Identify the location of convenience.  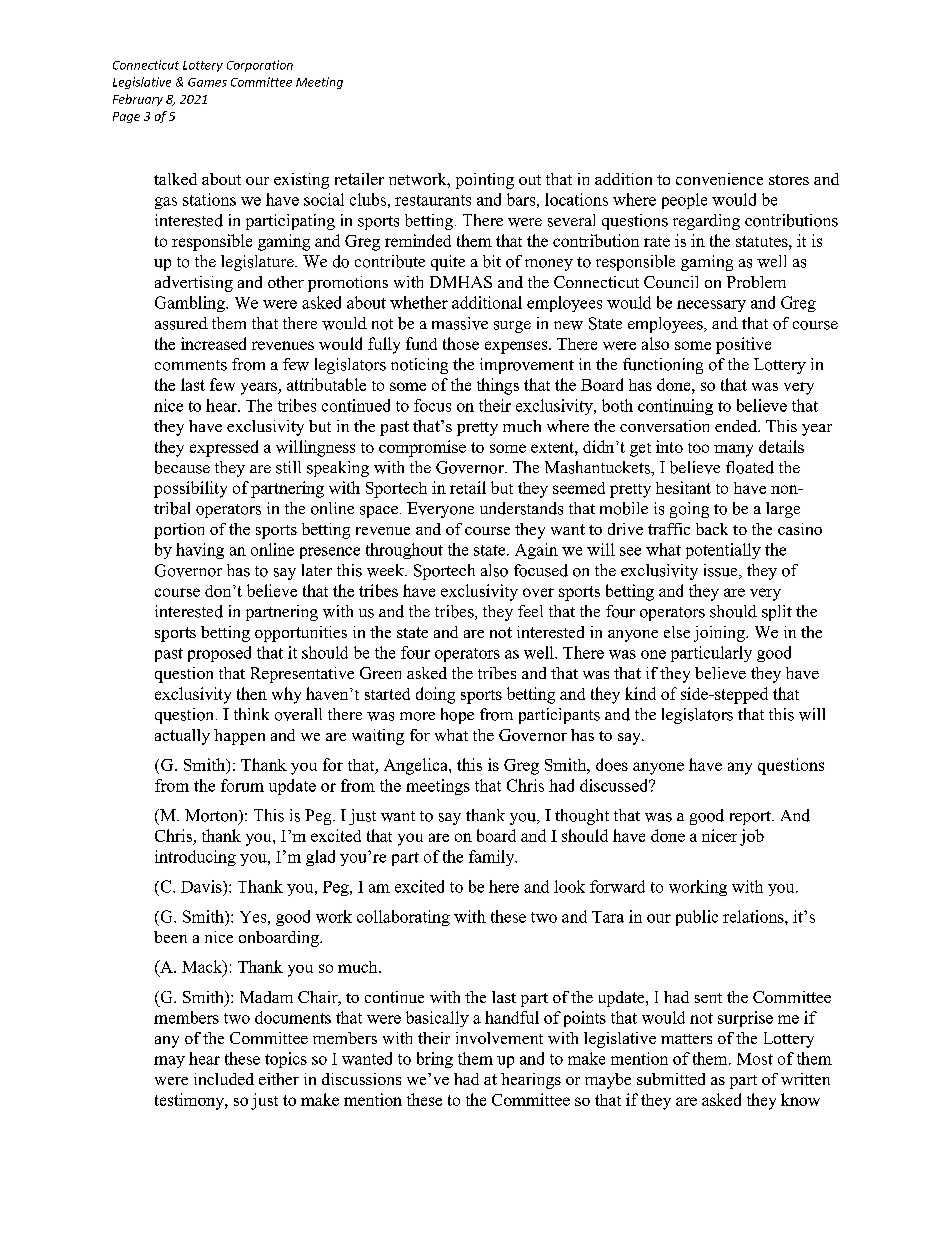
(719, 179).
